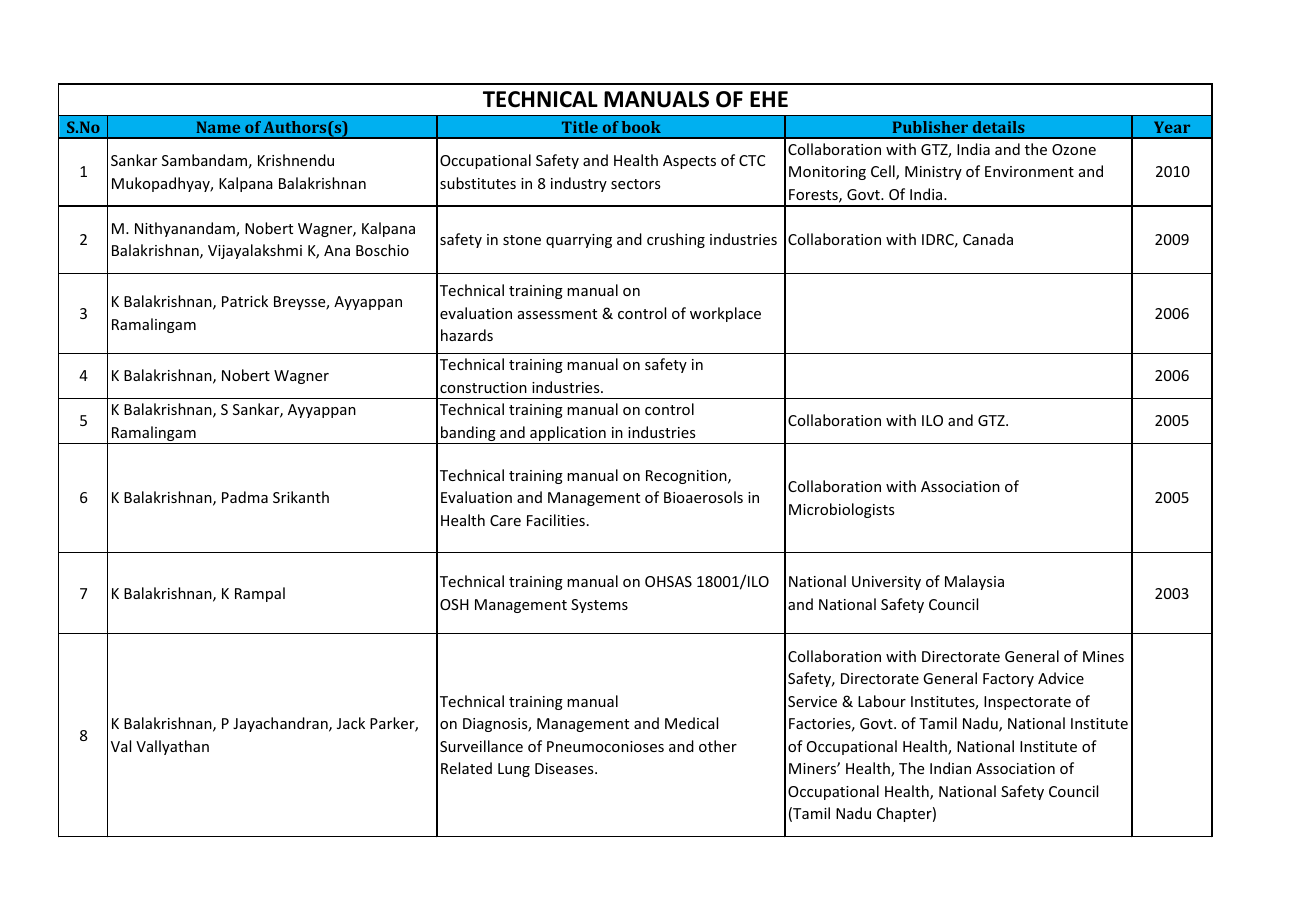  What do you see at coordinates (725, 314) in the screenshot?
I see `workplace` at bounding box center [725, 314].
